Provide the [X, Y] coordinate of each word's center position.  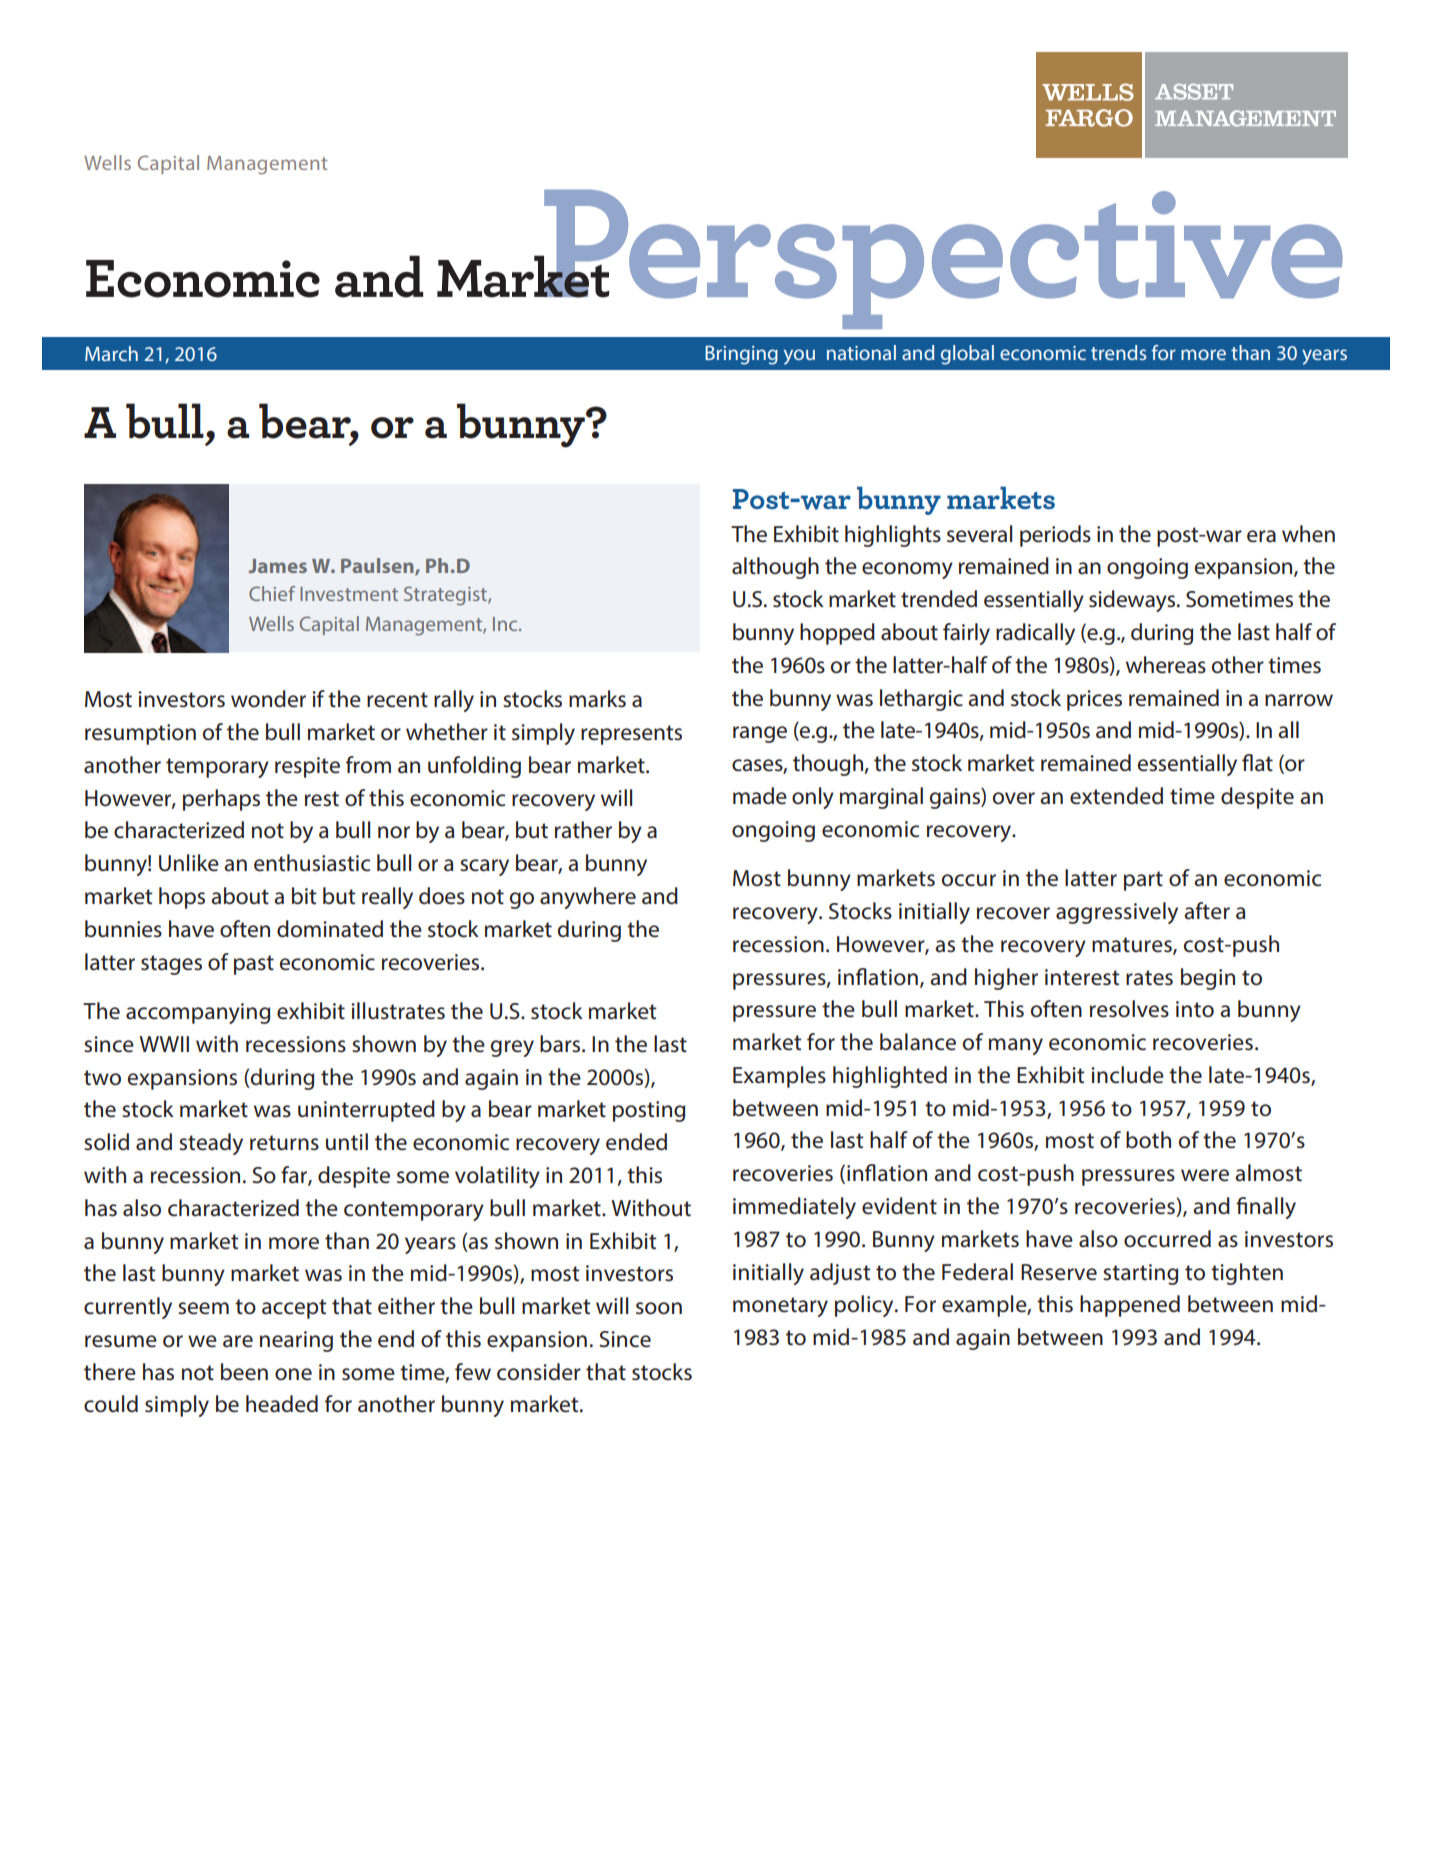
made [760, 796]
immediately [794, 1208]
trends [1118, 352]
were [1205, 1175]
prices [1094, 700]
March [111, 353]
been [244, 1372]
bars [561, 1044]
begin [1208, 979]
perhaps [221, 800]
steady [211, 1144]
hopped [837, 634]
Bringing [741, 355]
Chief [272, 593]
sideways [1133, 601]
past [254, 965]
